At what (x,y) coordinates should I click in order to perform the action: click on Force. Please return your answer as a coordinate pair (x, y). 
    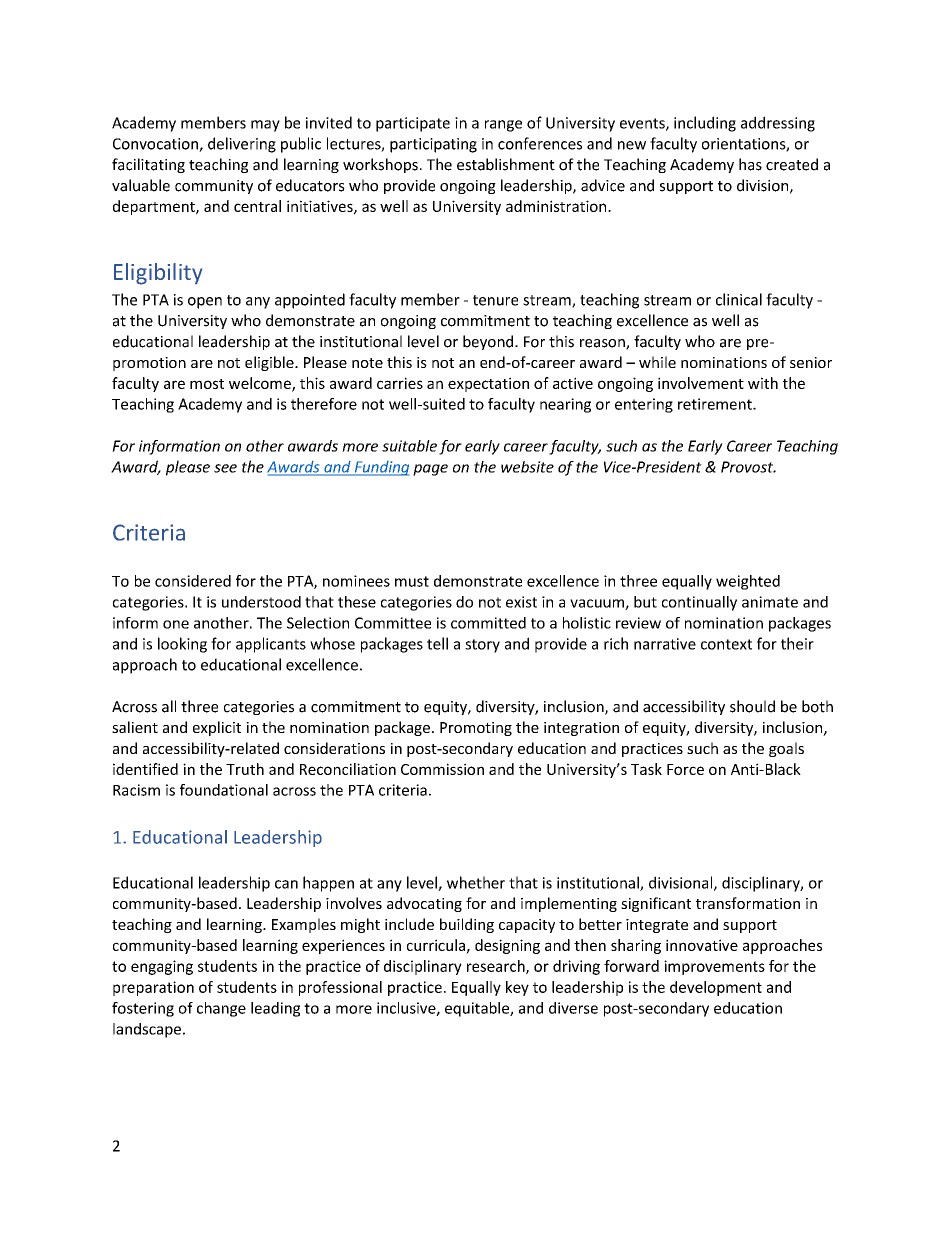
    Looking at the image, I should click on (685, 769).
